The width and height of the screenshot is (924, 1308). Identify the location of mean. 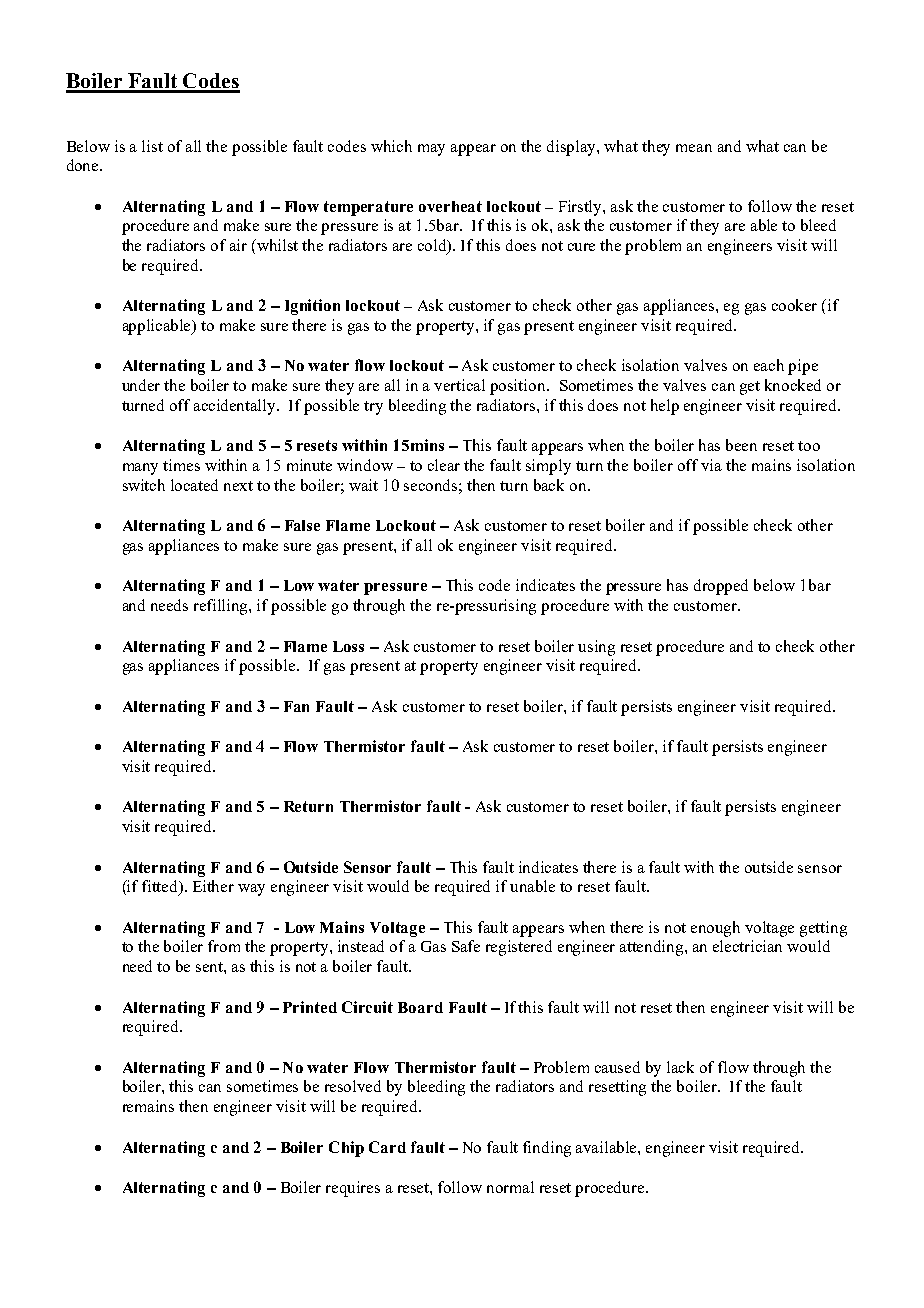
(694, 148).
